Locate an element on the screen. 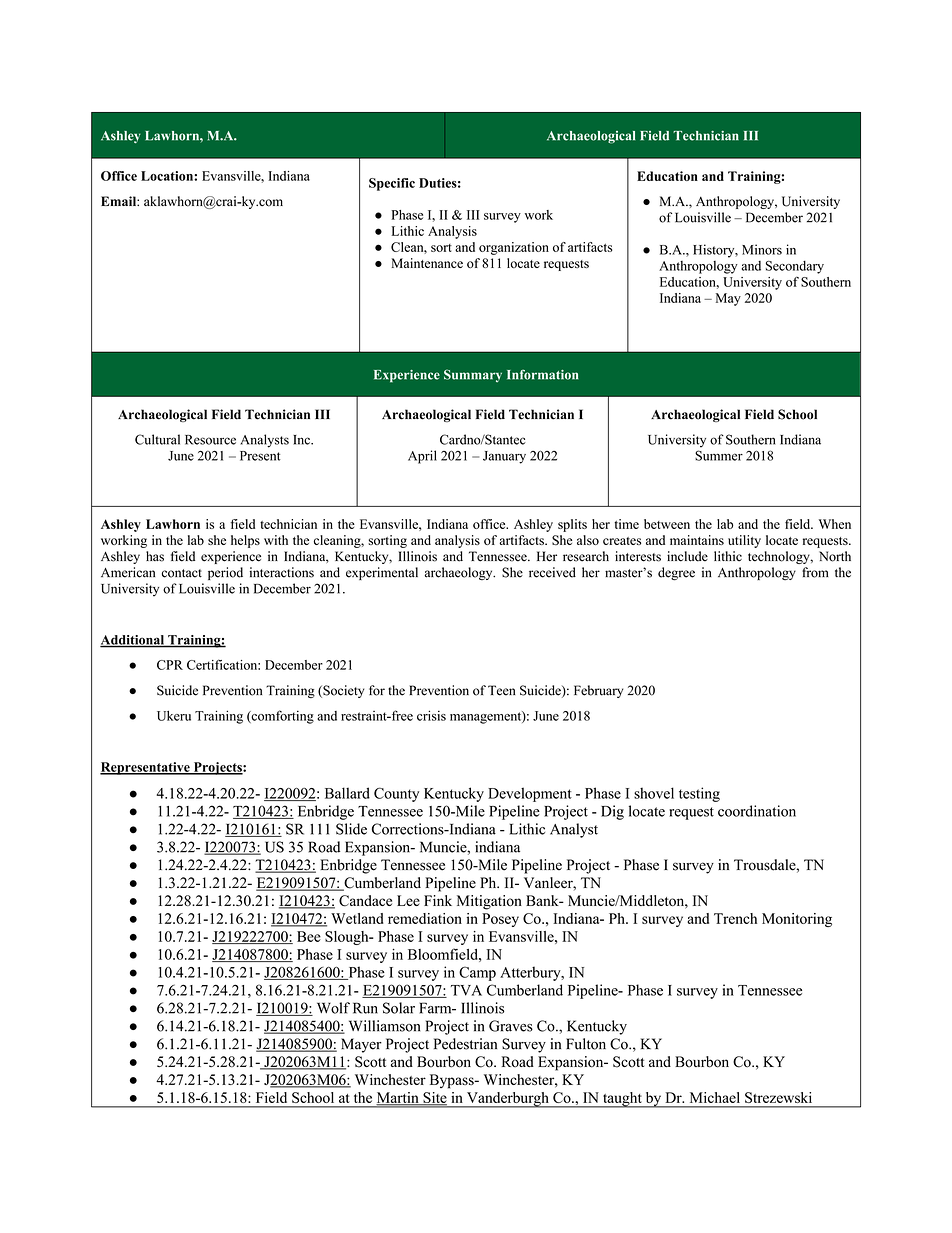  January is located at coordinates (504, 457).
